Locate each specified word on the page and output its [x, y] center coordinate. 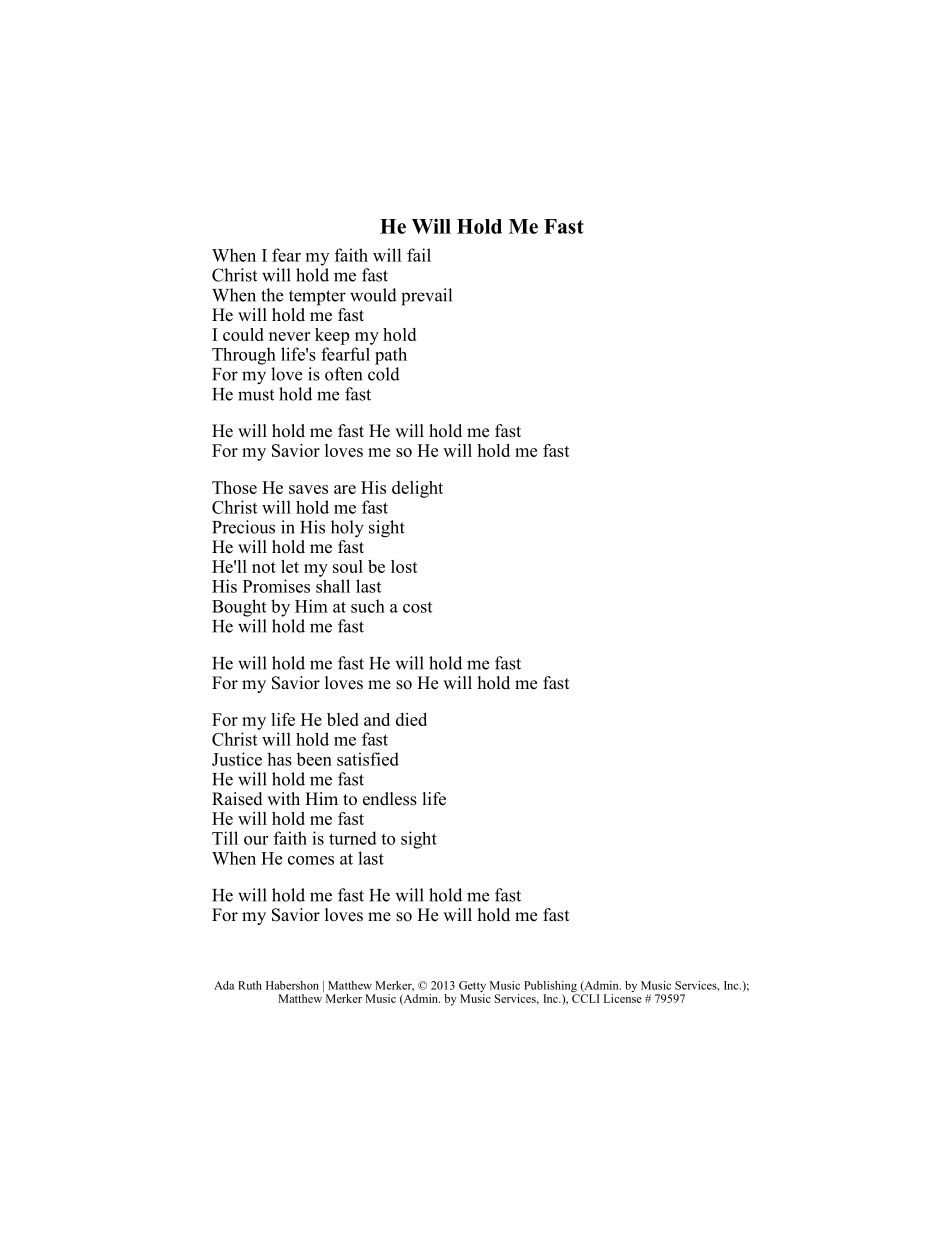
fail [419, 255]
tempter [317, 298]
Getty [472, 988]
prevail [426, 297]
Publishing [551, 988]
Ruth [250, 985]
